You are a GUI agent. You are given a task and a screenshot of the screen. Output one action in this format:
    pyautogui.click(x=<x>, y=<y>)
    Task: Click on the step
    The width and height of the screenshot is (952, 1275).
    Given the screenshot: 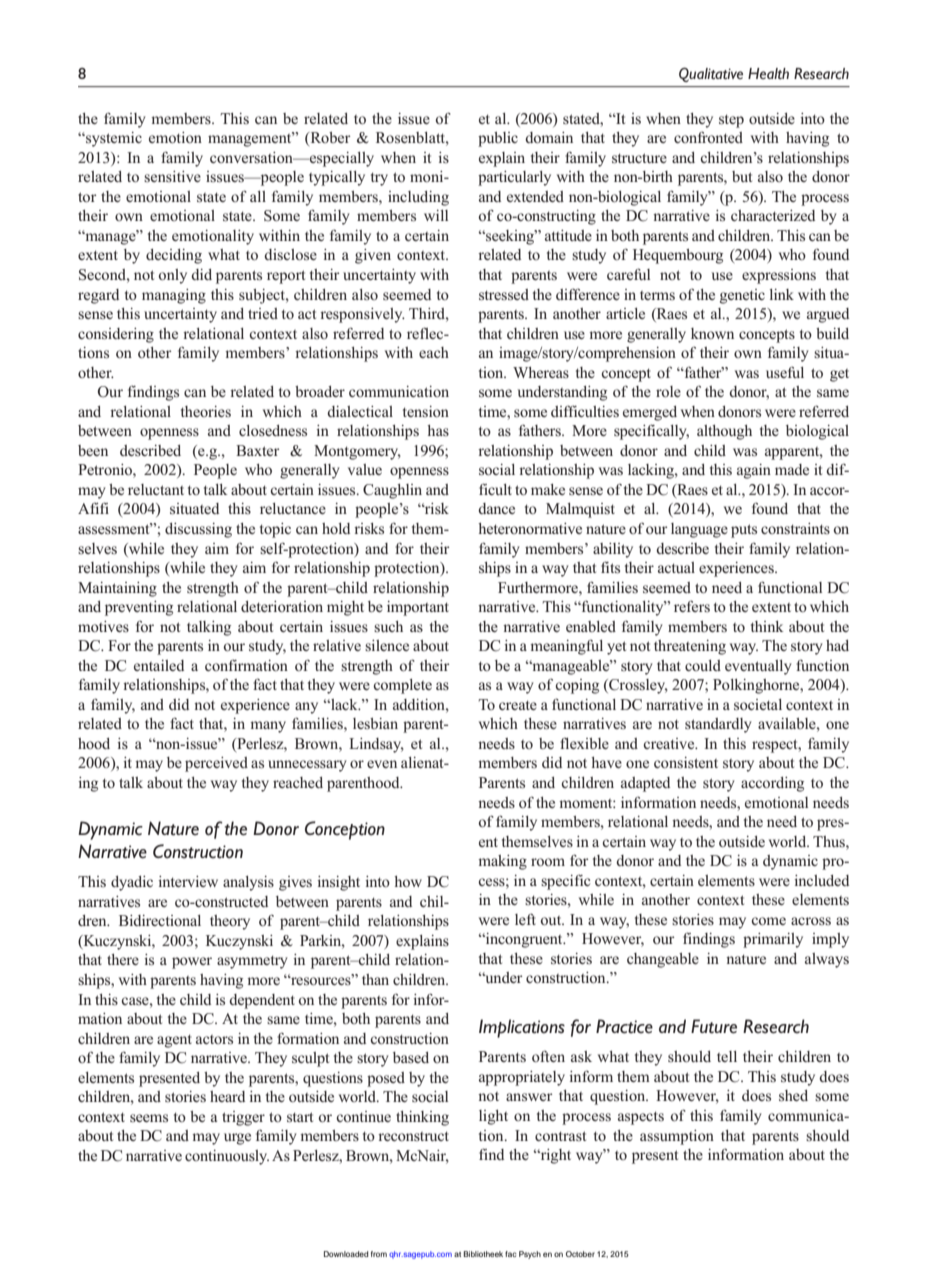 What is the action you would take?
    pyautogui.click(x=731, y=121)
